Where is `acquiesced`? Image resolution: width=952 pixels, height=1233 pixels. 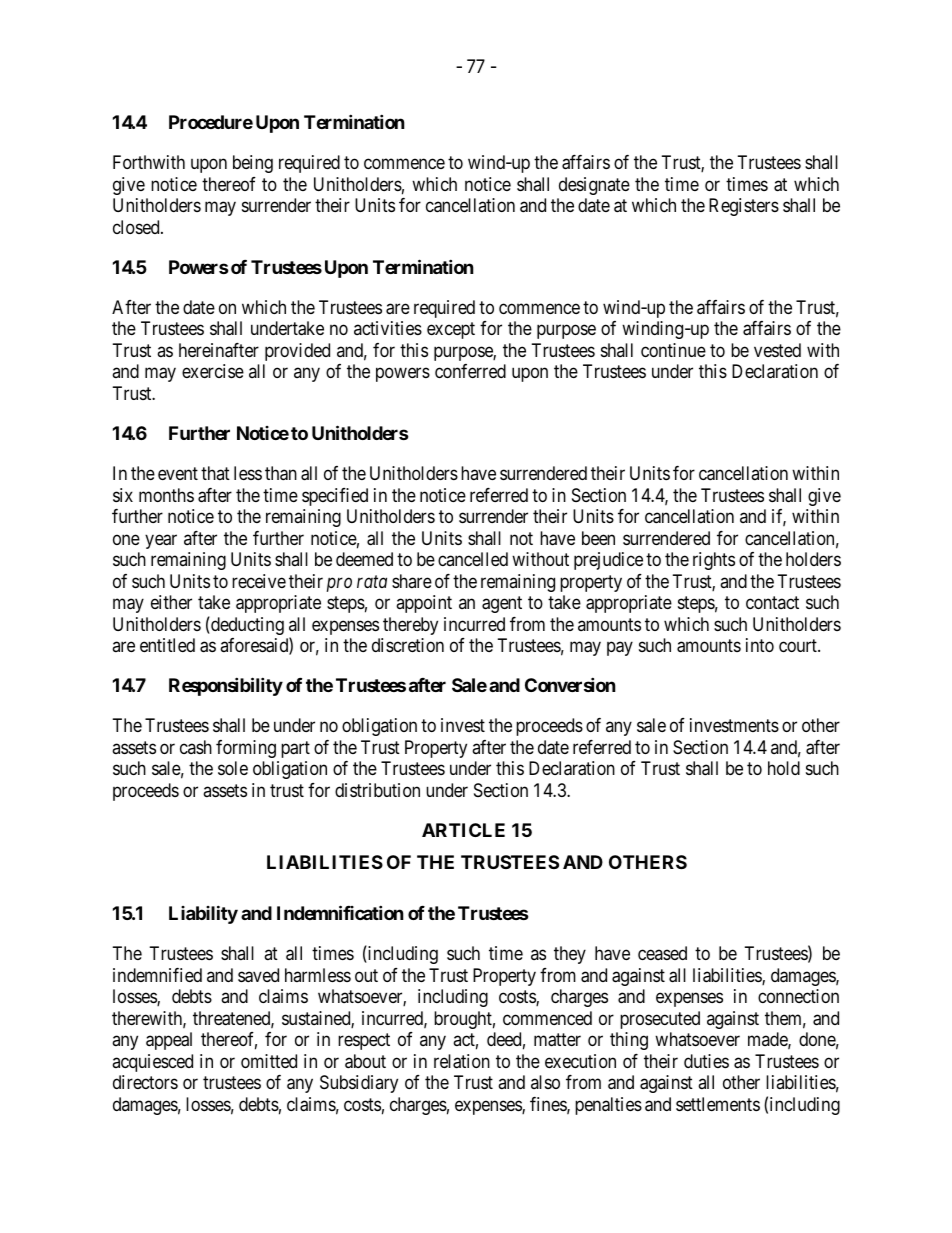 acquiesced is located at coordinates (152, 1063).
